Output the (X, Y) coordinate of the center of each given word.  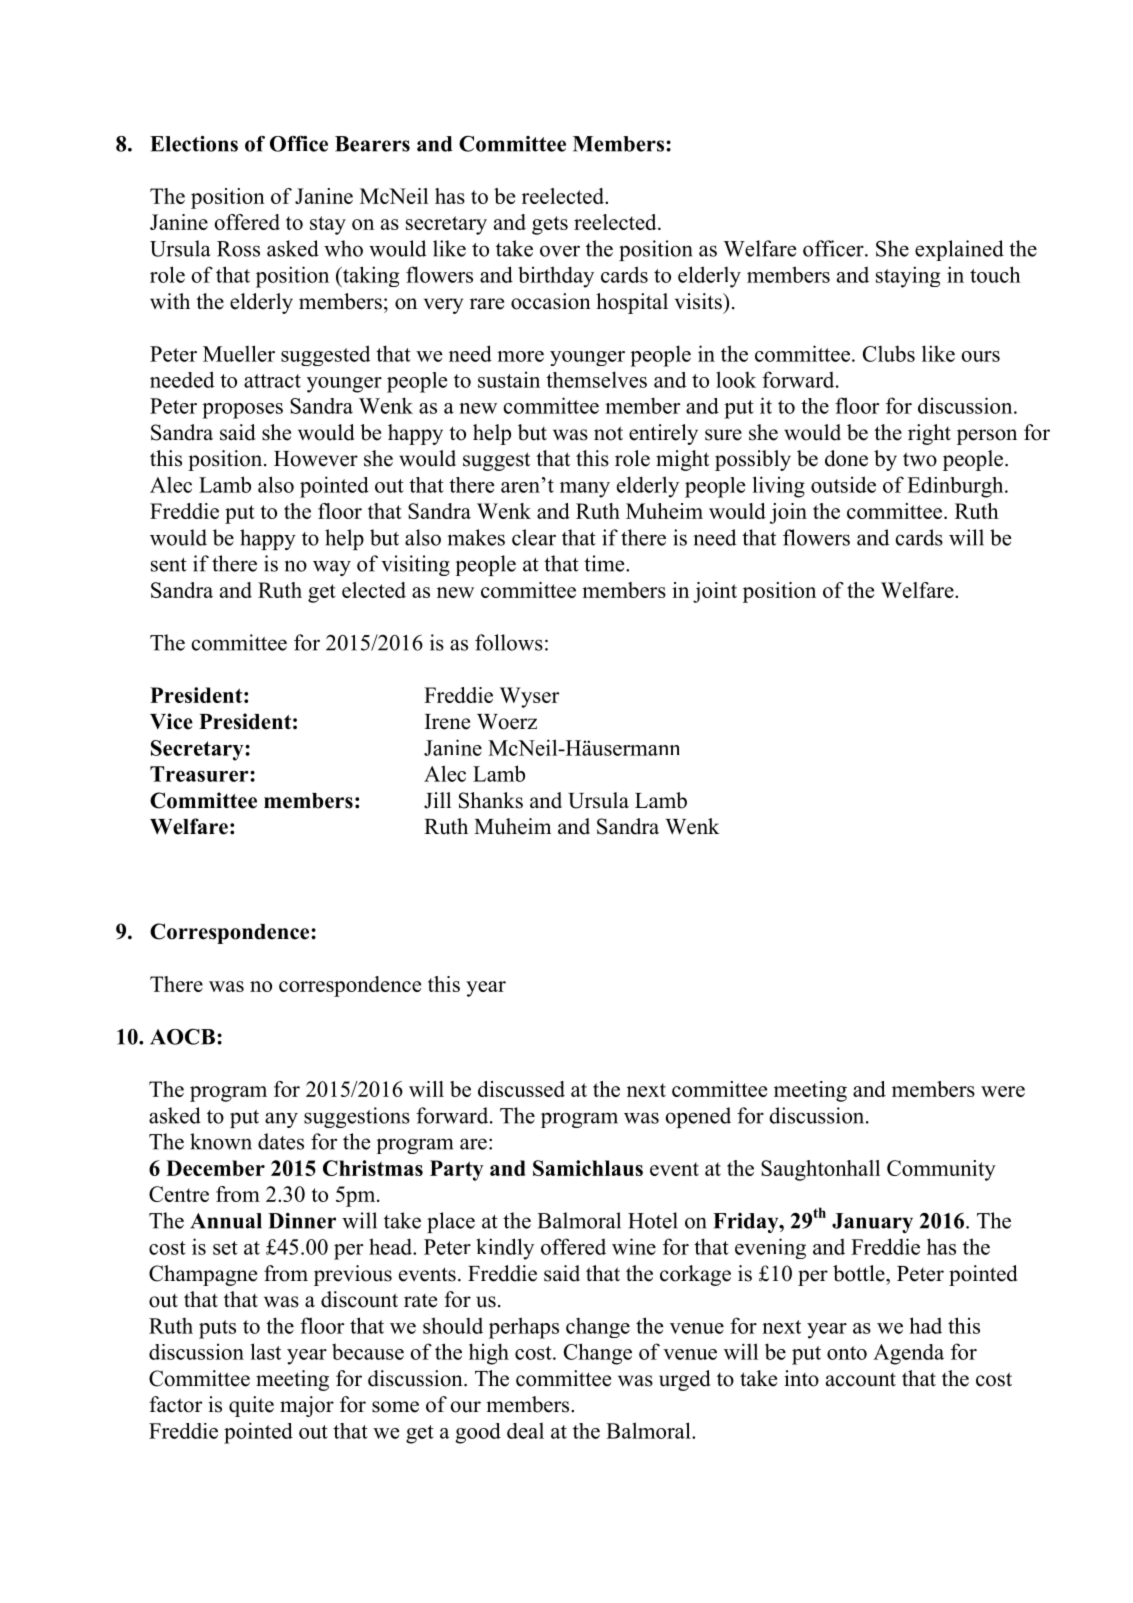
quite (251, 1406)
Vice (171, 721)
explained (959, 250)
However (316, 459)
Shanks (491, 800)
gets (550, 225)
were (1003, 1091)
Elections (194, 144)
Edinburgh (956, 487)
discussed (521, 1089)
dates (281, 1141)
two (920, 459)
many (585, 490)
